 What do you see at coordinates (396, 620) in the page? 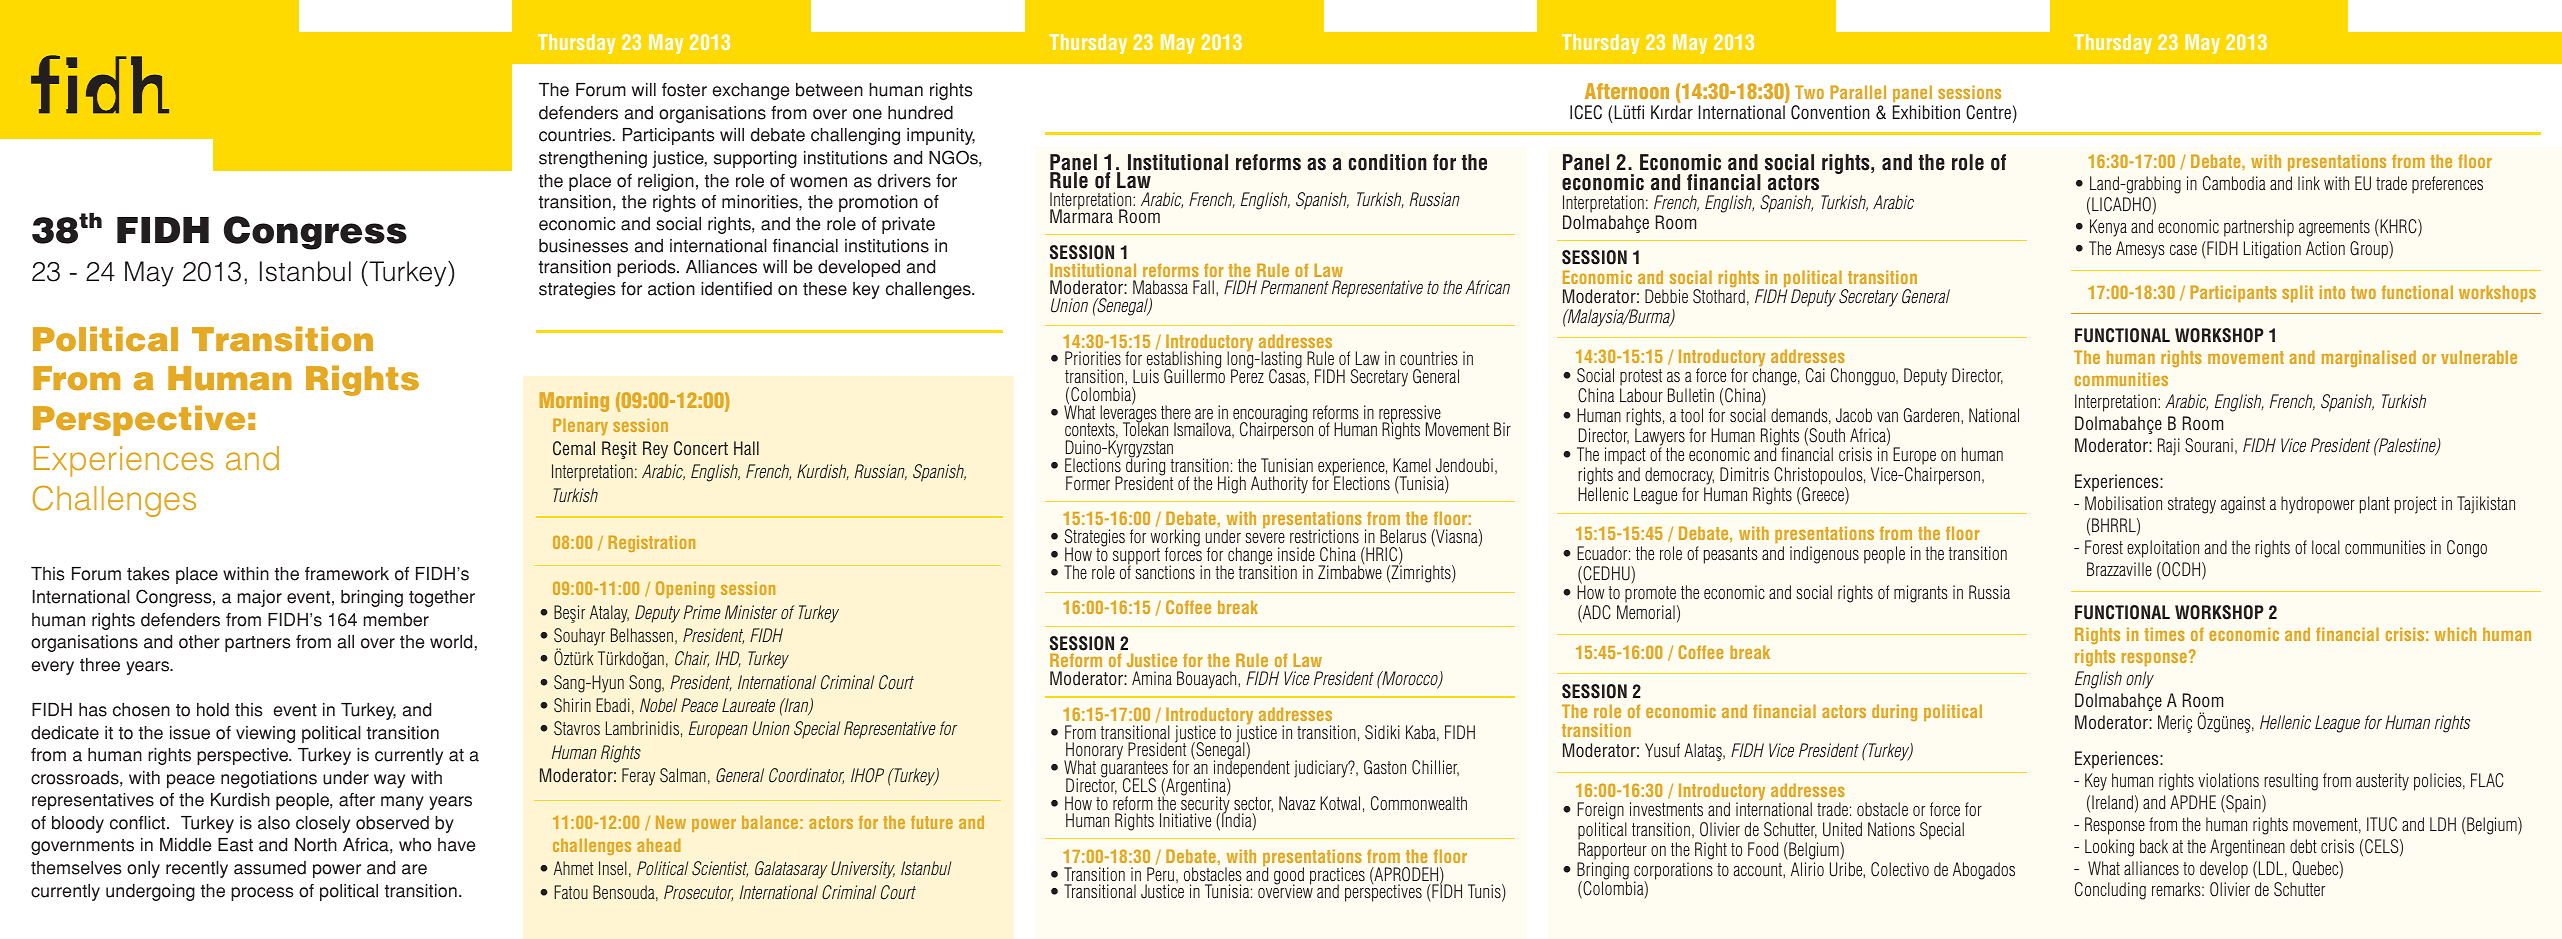
I see `member` at bounding box center [396, 620].
